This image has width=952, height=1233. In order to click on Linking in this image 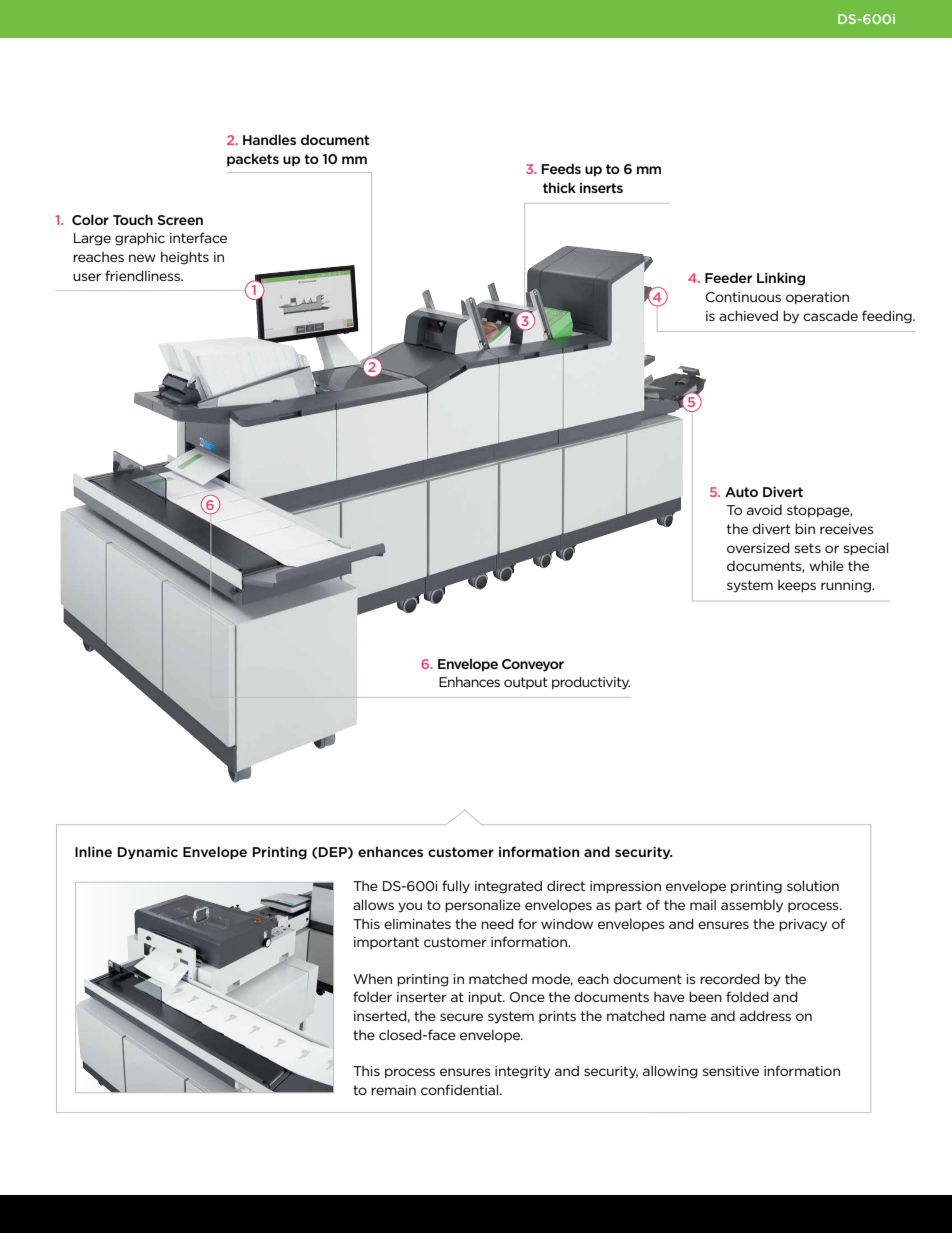, I will do `click(781, 279)`.
